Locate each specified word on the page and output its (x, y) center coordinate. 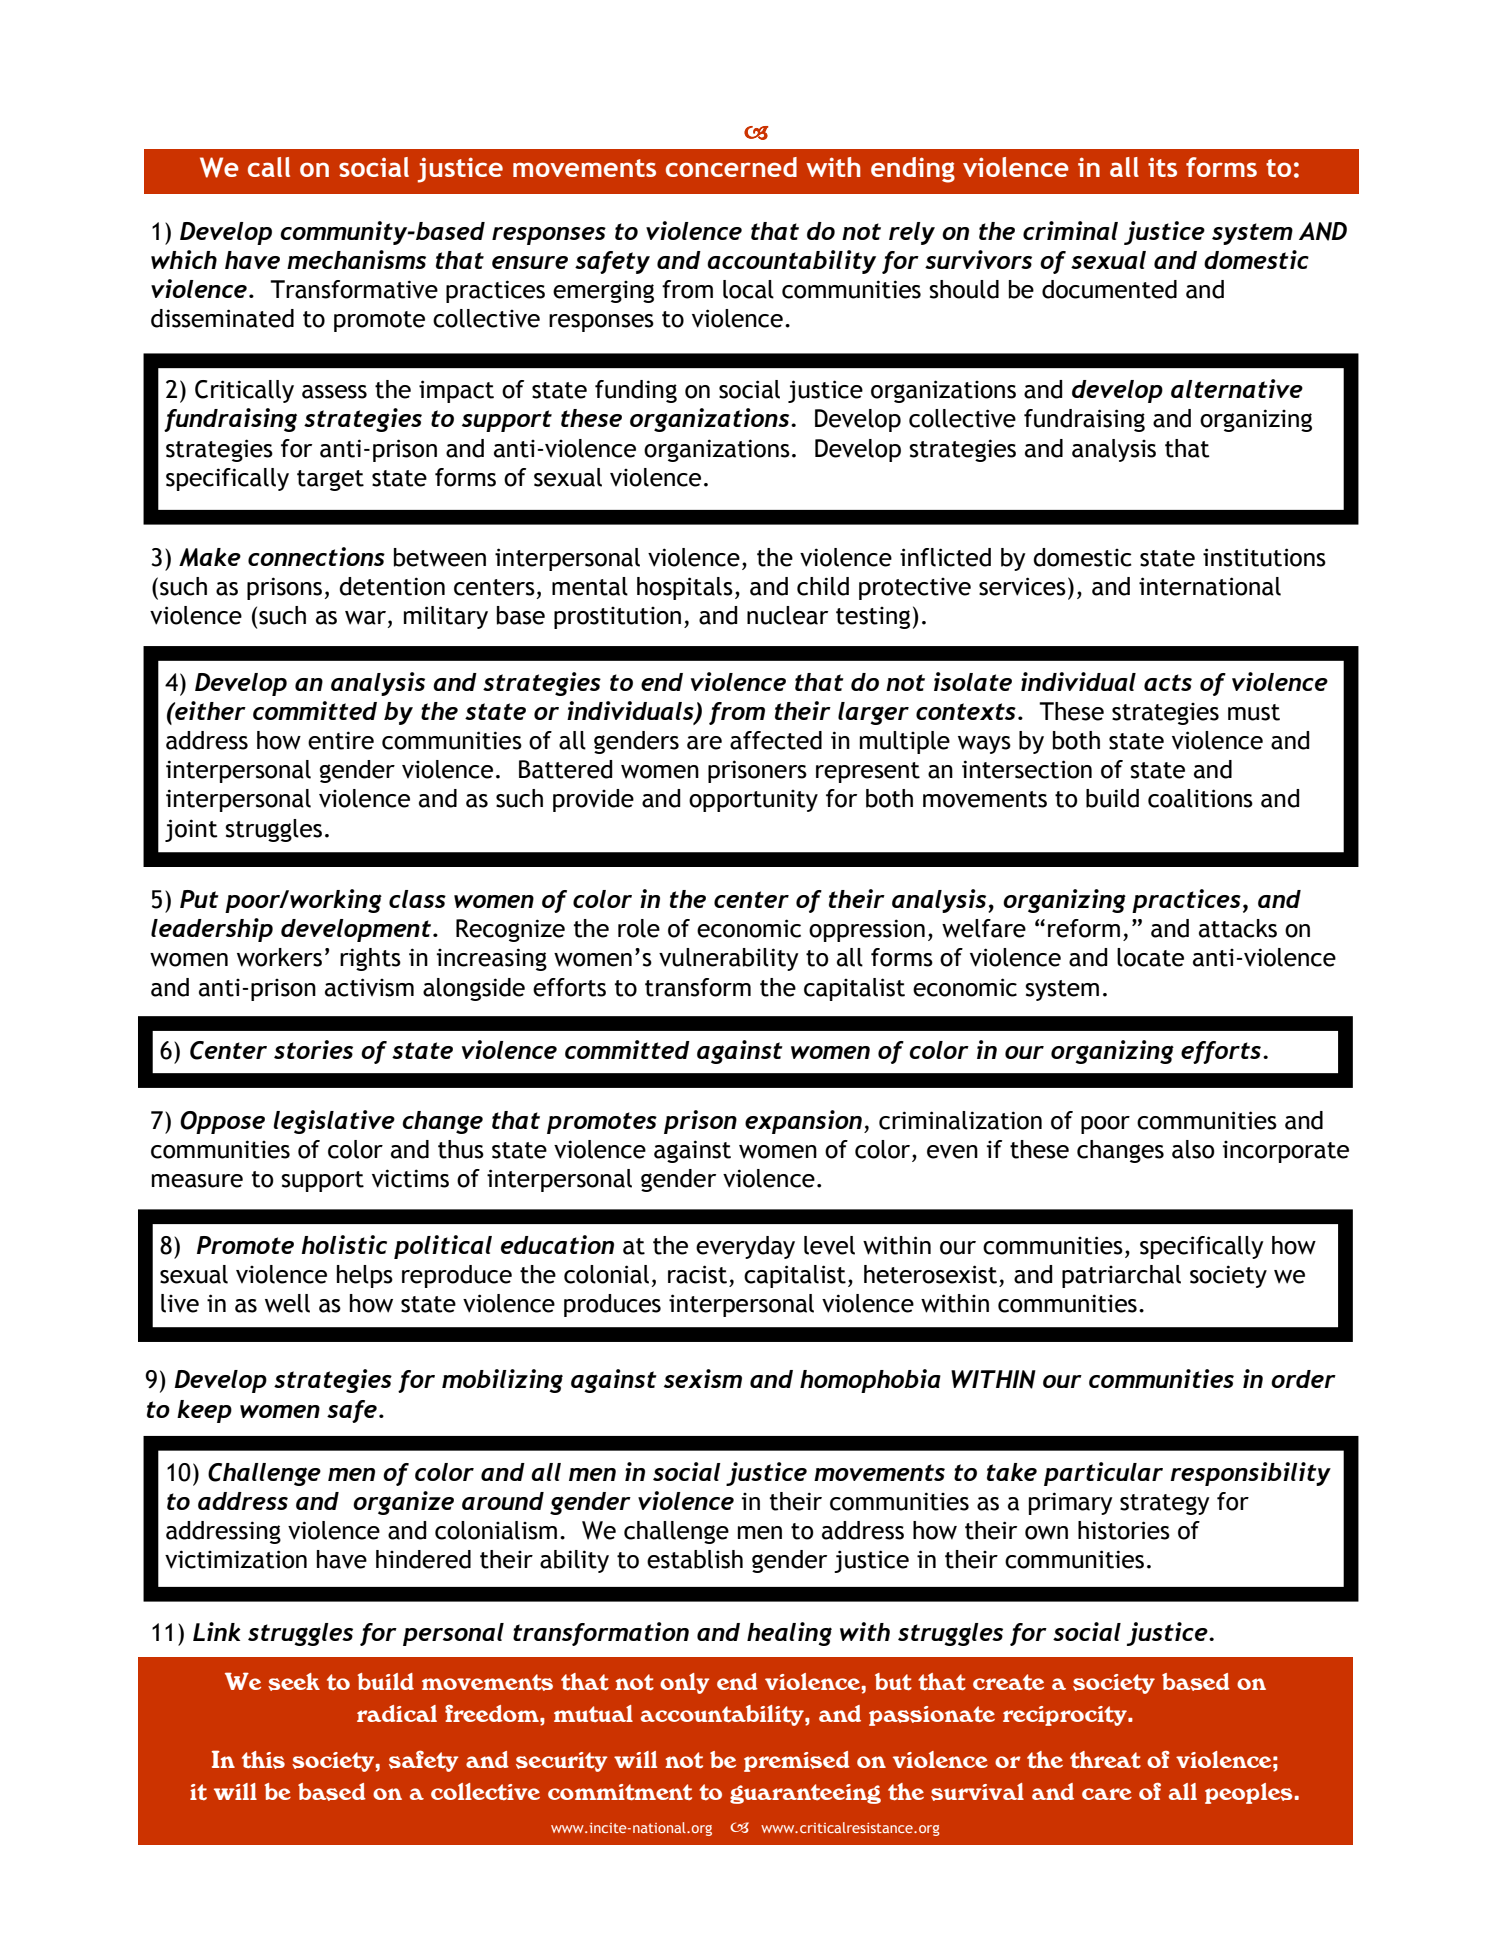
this (263, 1760)
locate (1150, 957)
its (1162, 167)
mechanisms (356, 259)
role (639, 928)
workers (279, 957)
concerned (731, 167)
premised (797, 1761)
